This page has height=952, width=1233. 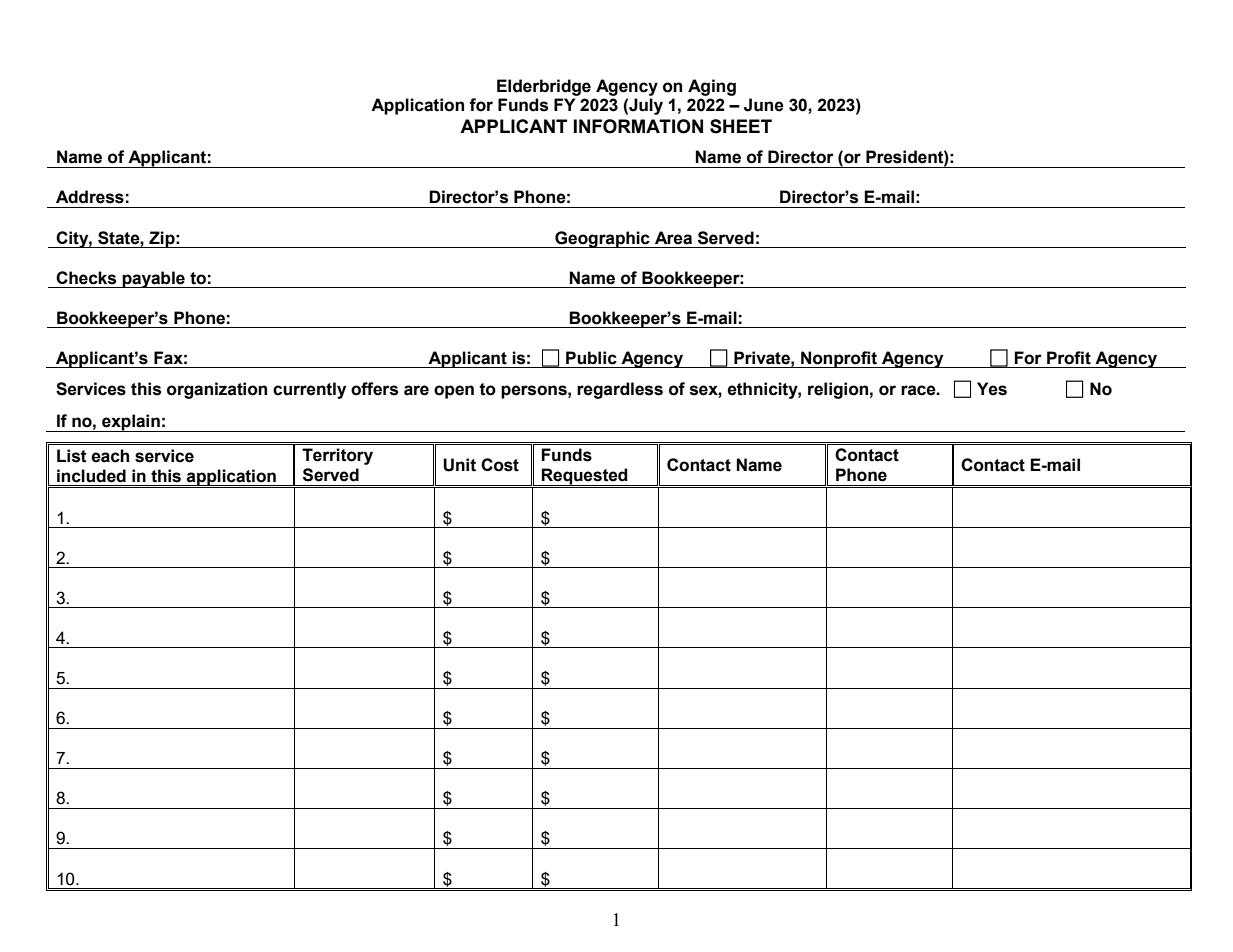 I want to click on Geographic, so click(x=602, y=239).
